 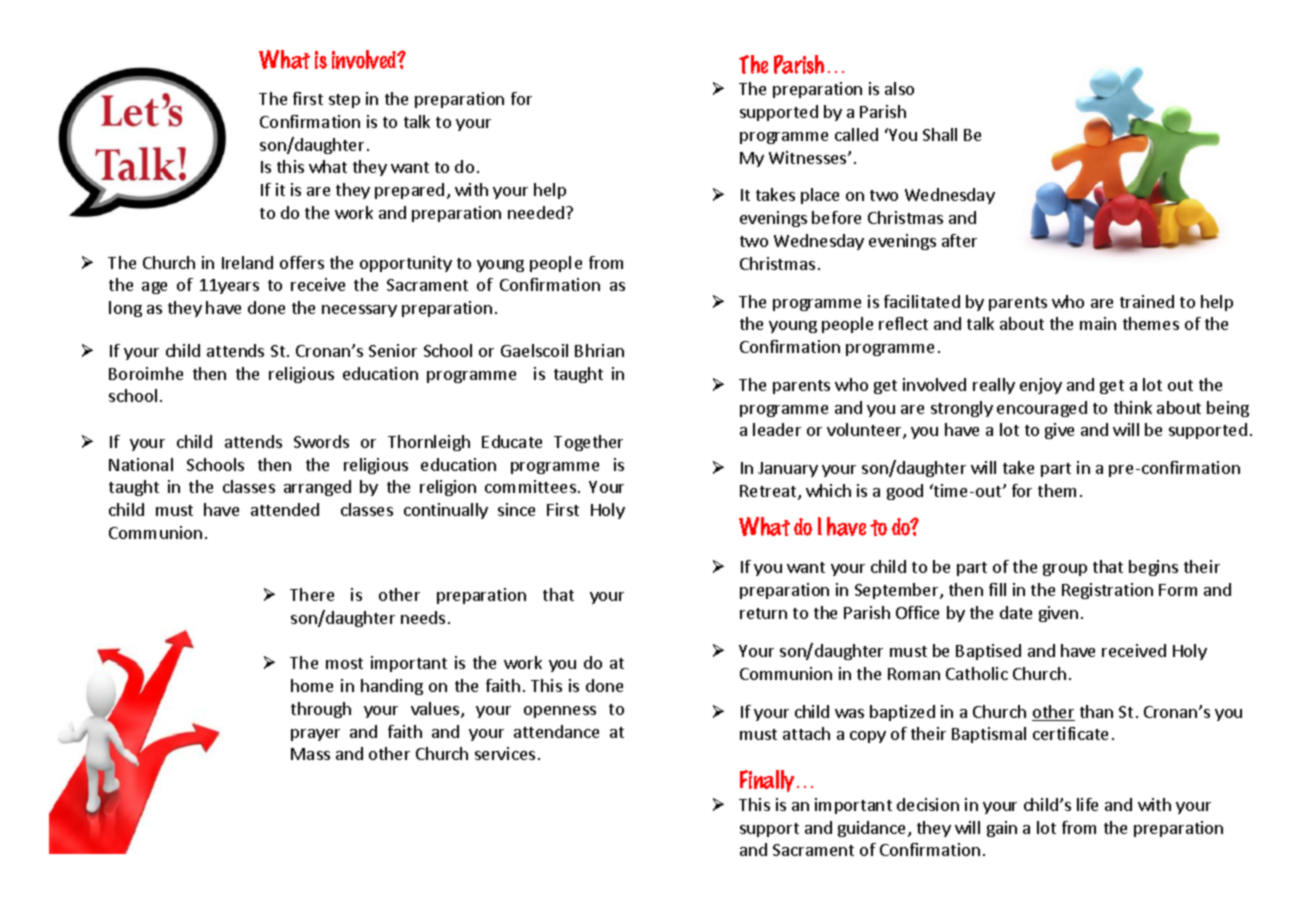 I want to click on Senior, so click(x=393, y=350).
